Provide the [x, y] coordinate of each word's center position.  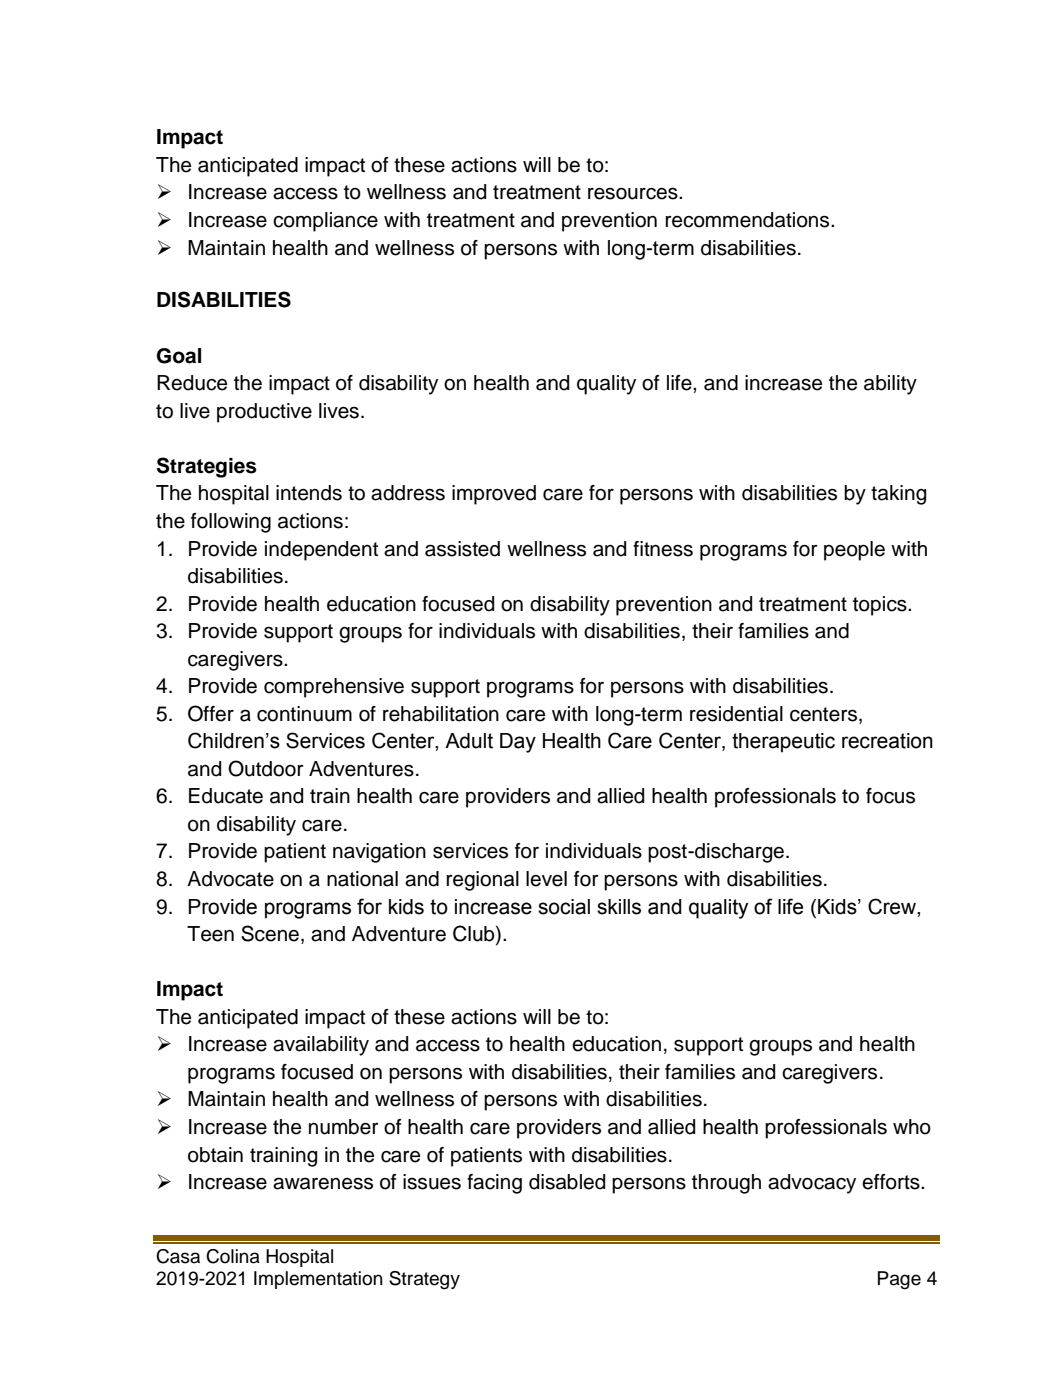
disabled [567, 1182]
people [854, 551]
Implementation [318, 1280]
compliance [325, 222]
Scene [270, 933]
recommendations [748, 220]
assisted [462, 549]
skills [619, 907]
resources [634, 193]
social [564, 907]
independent [321, 551]
